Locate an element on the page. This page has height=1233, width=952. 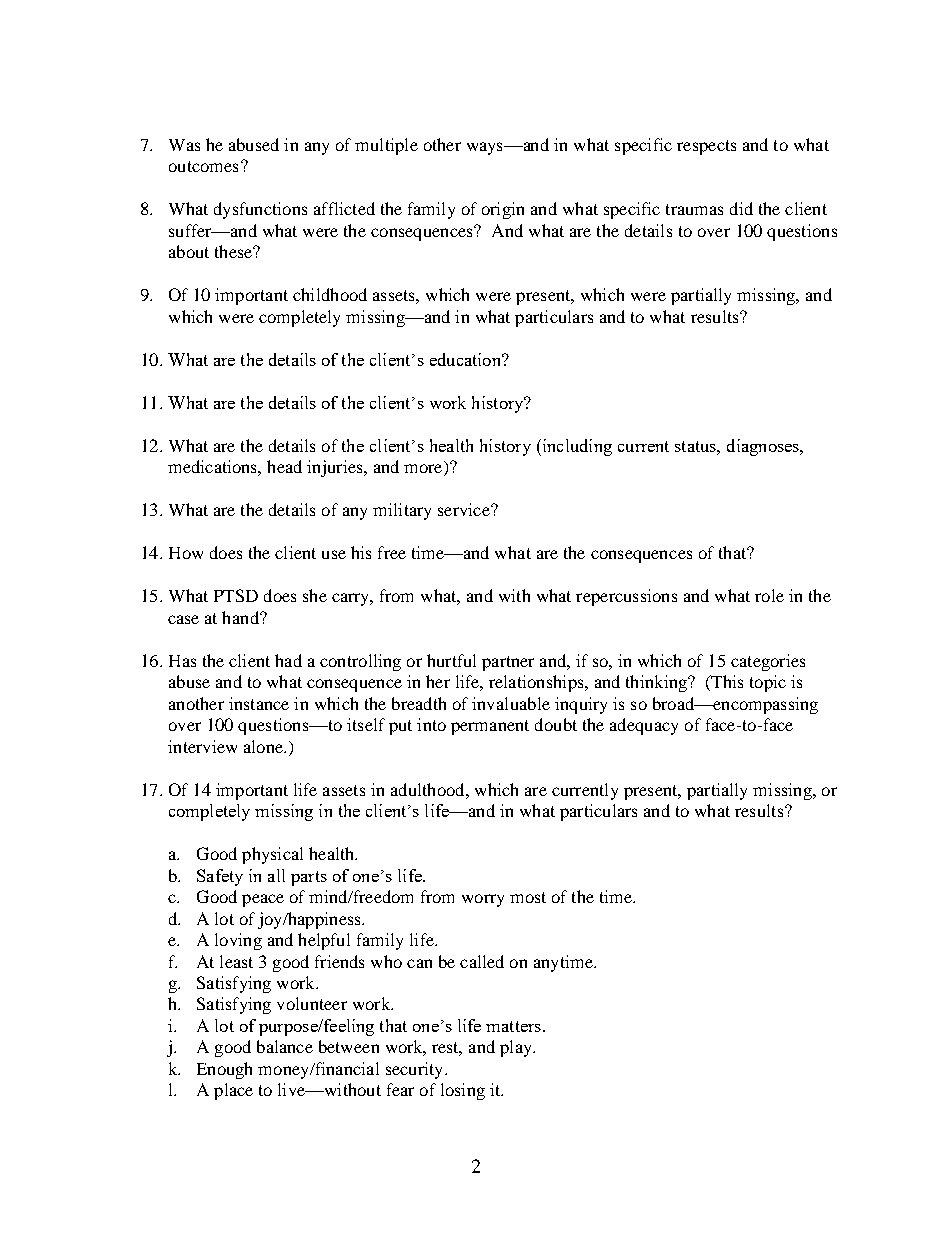
hand is located at coordinates (241, 617).
